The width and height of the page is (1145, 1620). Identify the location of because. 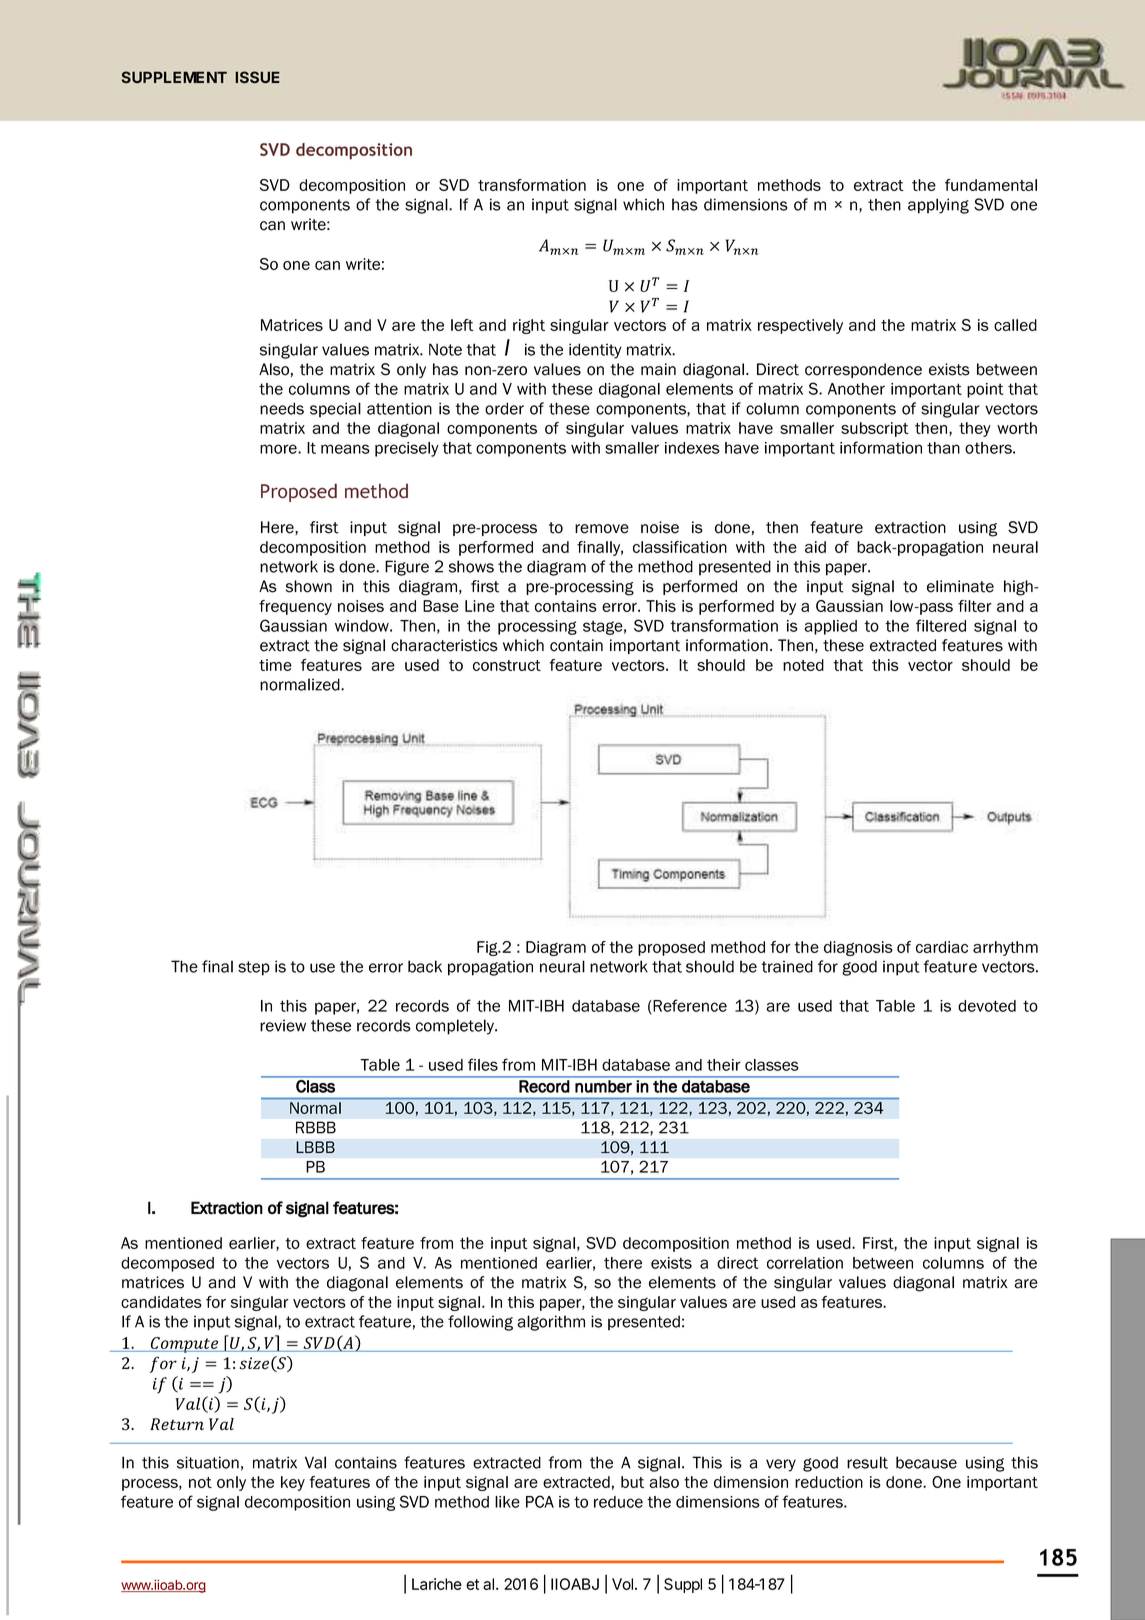
(926, 1462).
